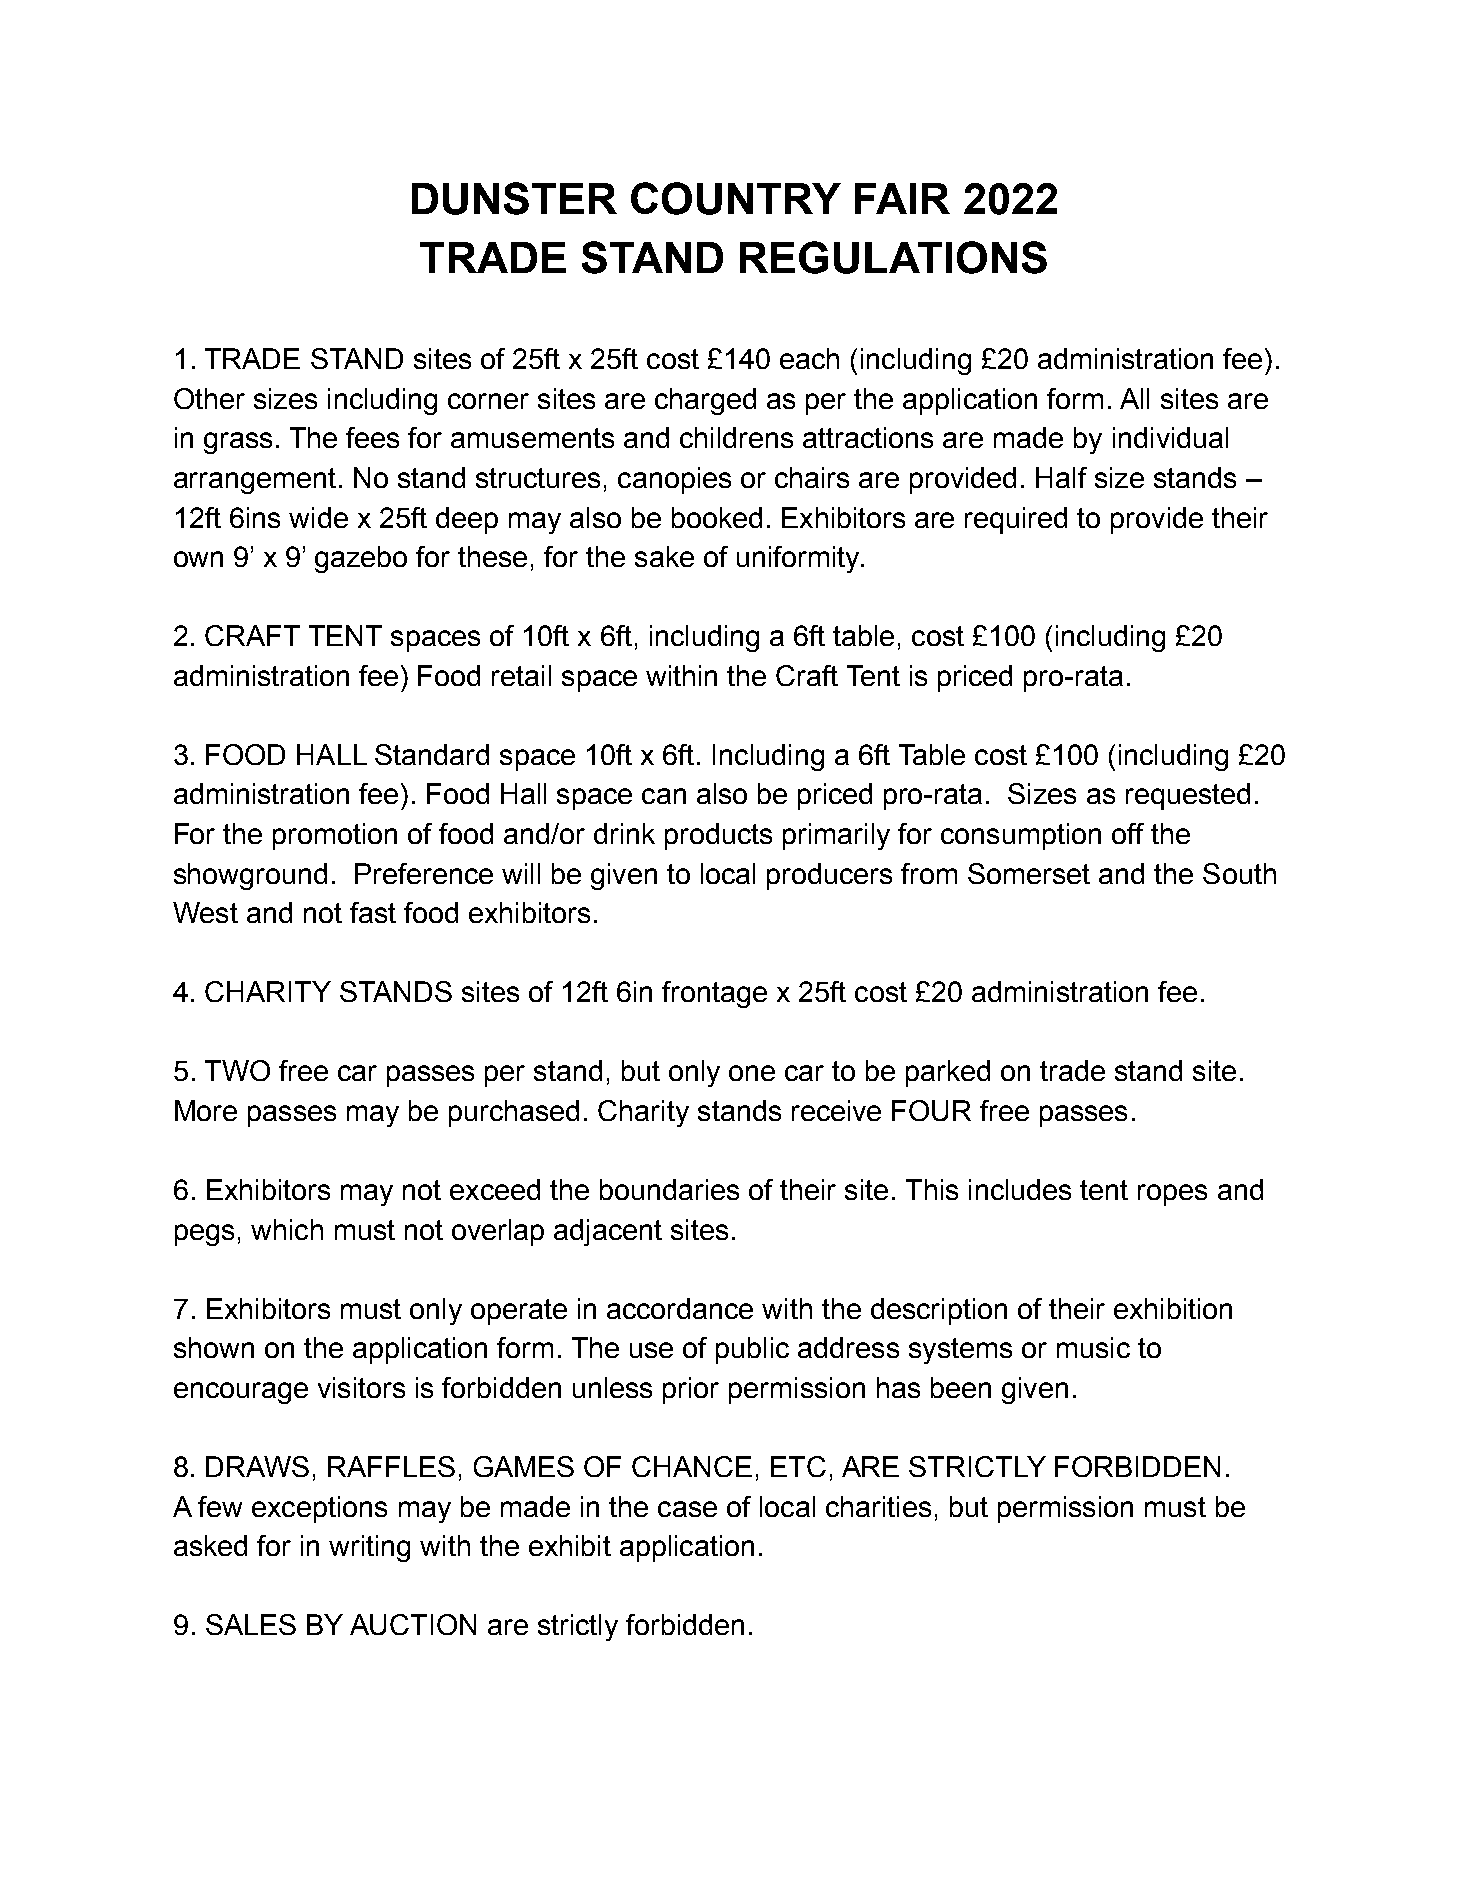  I want to click on FAIR, so click(902, 198).
